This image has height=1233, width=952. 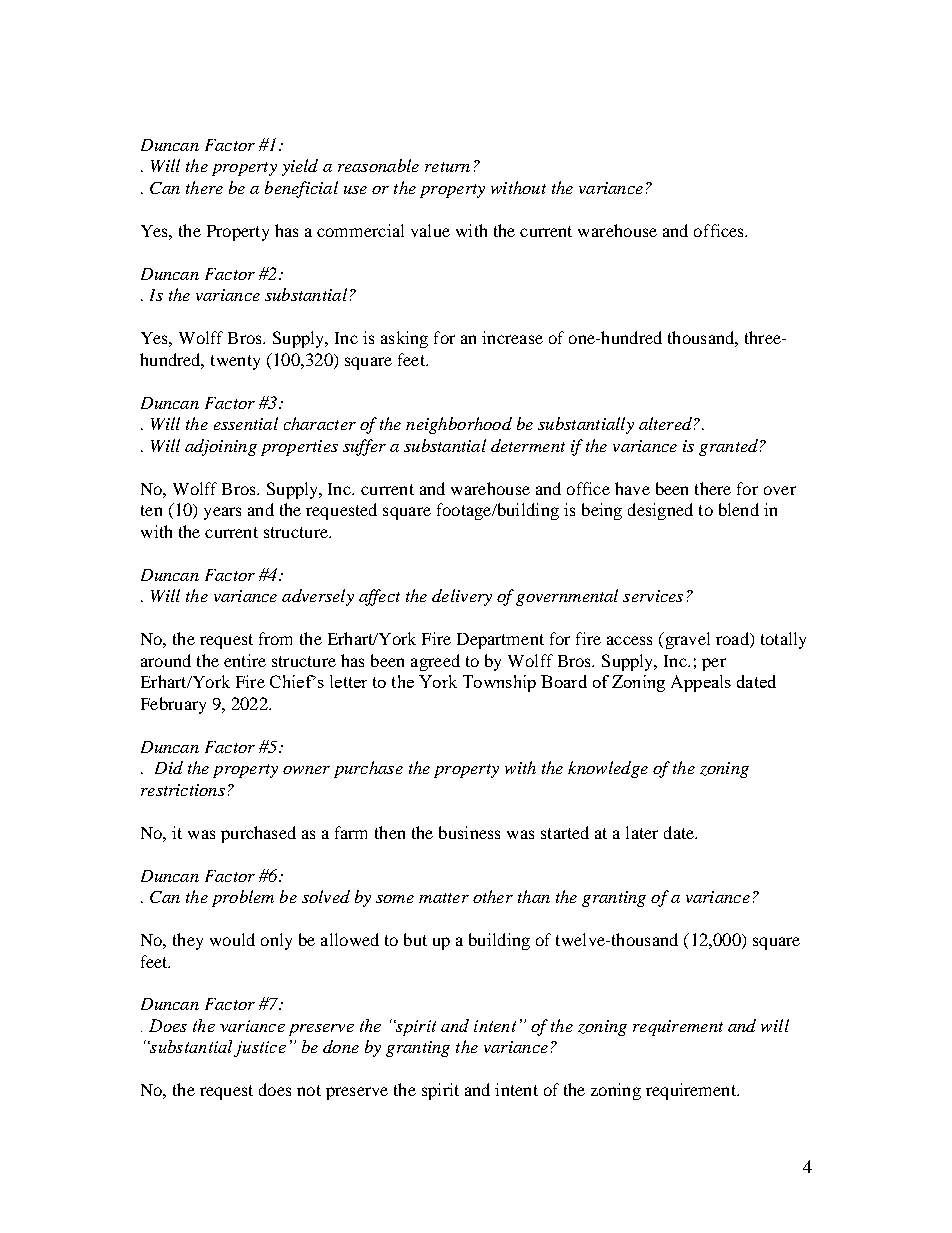 What do you see at coordinates (301, 189) in the image?
I see `beneficial` at bounding box center [301, 189].
